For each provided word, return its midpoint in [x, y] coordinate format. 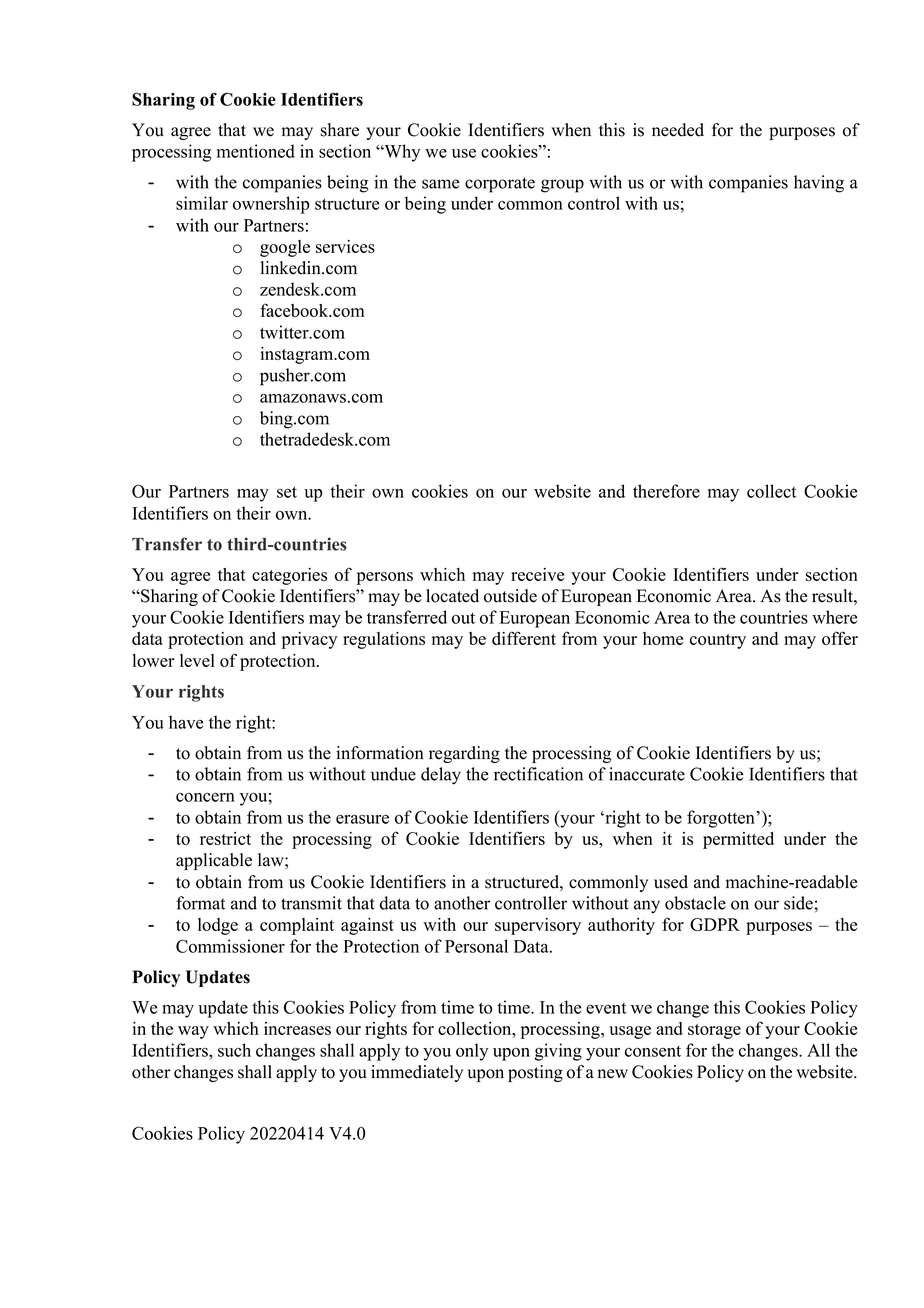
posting [535, 1073]
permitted [738, 840]
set [287, 492]
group [562, 186]
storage [714, 1031]
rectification [538, 774]
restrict [225, 838]
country [718, 641]
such [234, 1050]
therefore [666, 491]
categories [289, 576]
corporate [500, 185]
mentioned [256, 151]
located [452, 596]
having [819, 184]
